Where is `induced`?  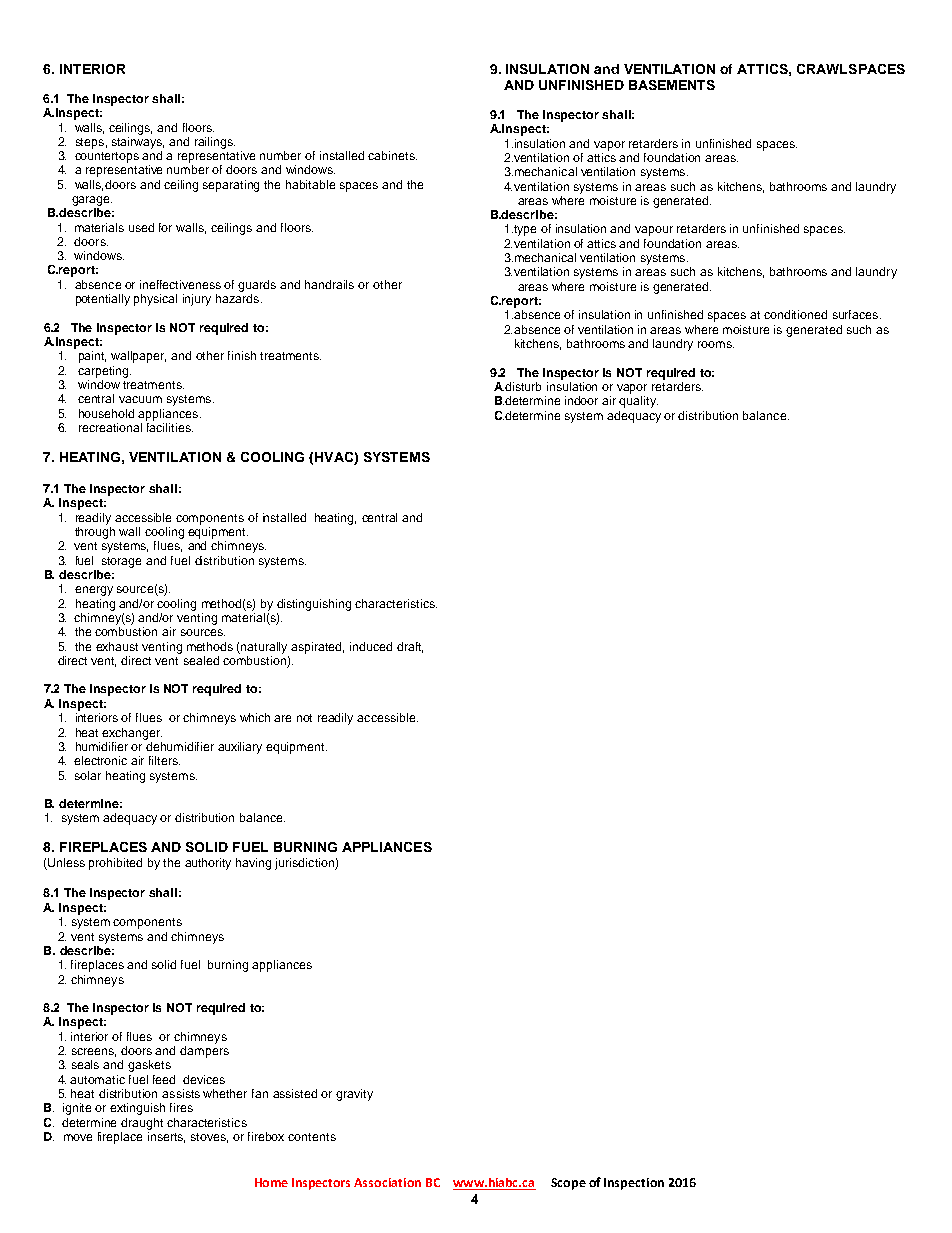
induced is located at coordinates (371, 646).
